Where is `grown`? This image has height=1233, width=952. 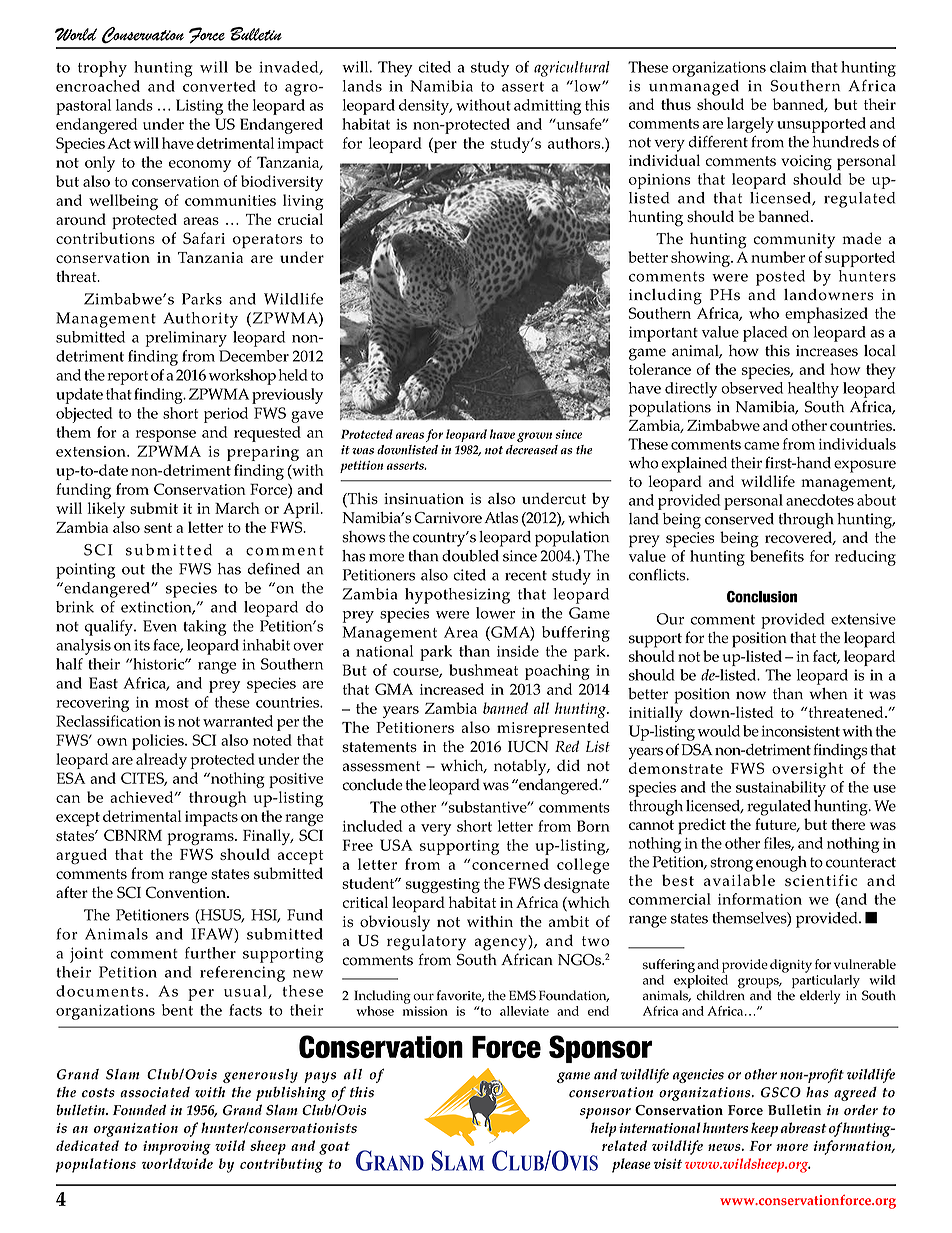 grown is located at coordinates (534, 437).
